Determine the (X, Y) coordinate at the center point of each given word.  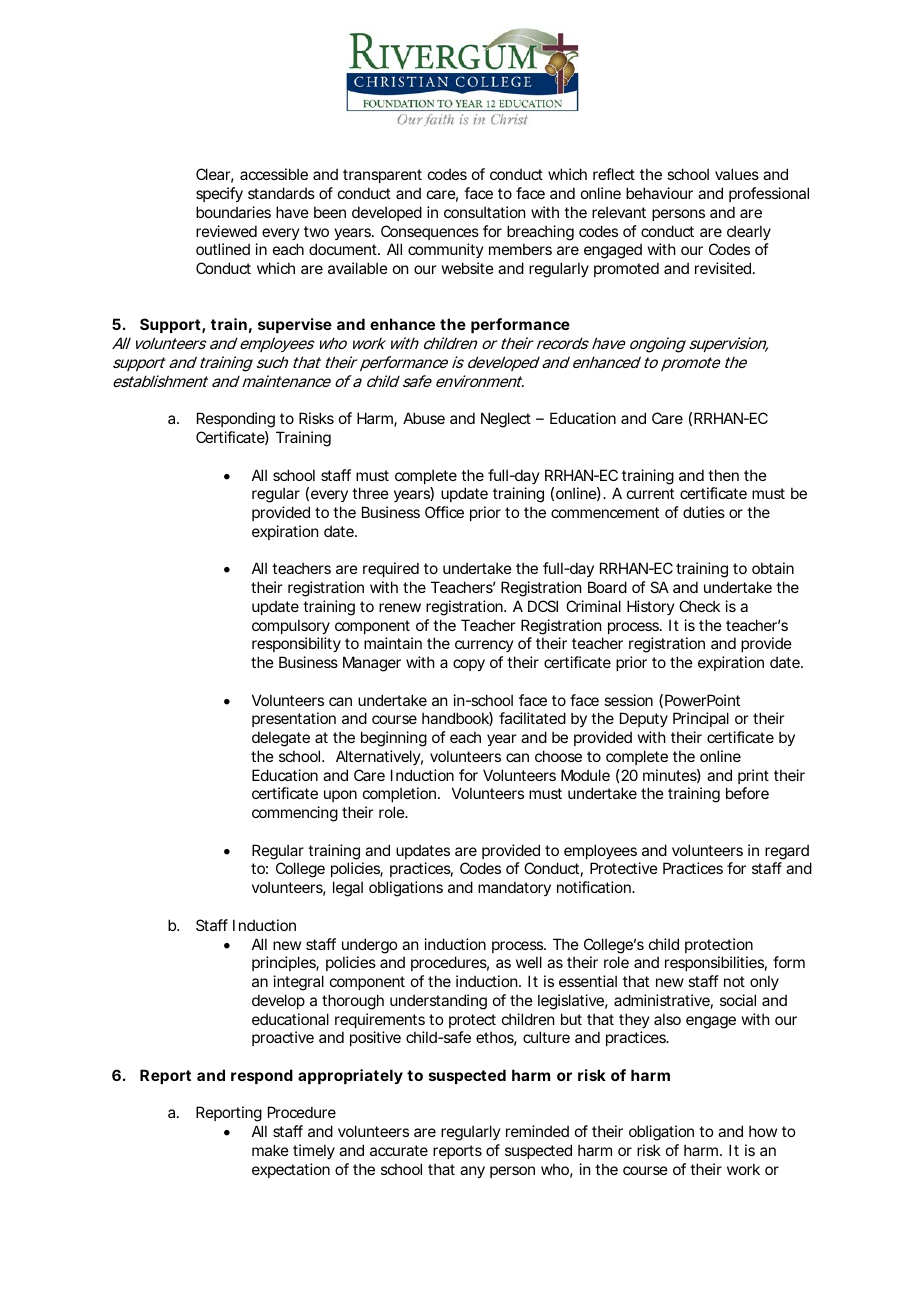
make (270, 1150)
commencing (295, 814)
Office (444, 512)
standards (281, 193)
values (737, 174)
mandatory (514, 888)
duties (704, 512)
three (370, 493)
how (763, 1131)
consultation (484, 212)
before (747, 793)
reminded (537, 1131)
